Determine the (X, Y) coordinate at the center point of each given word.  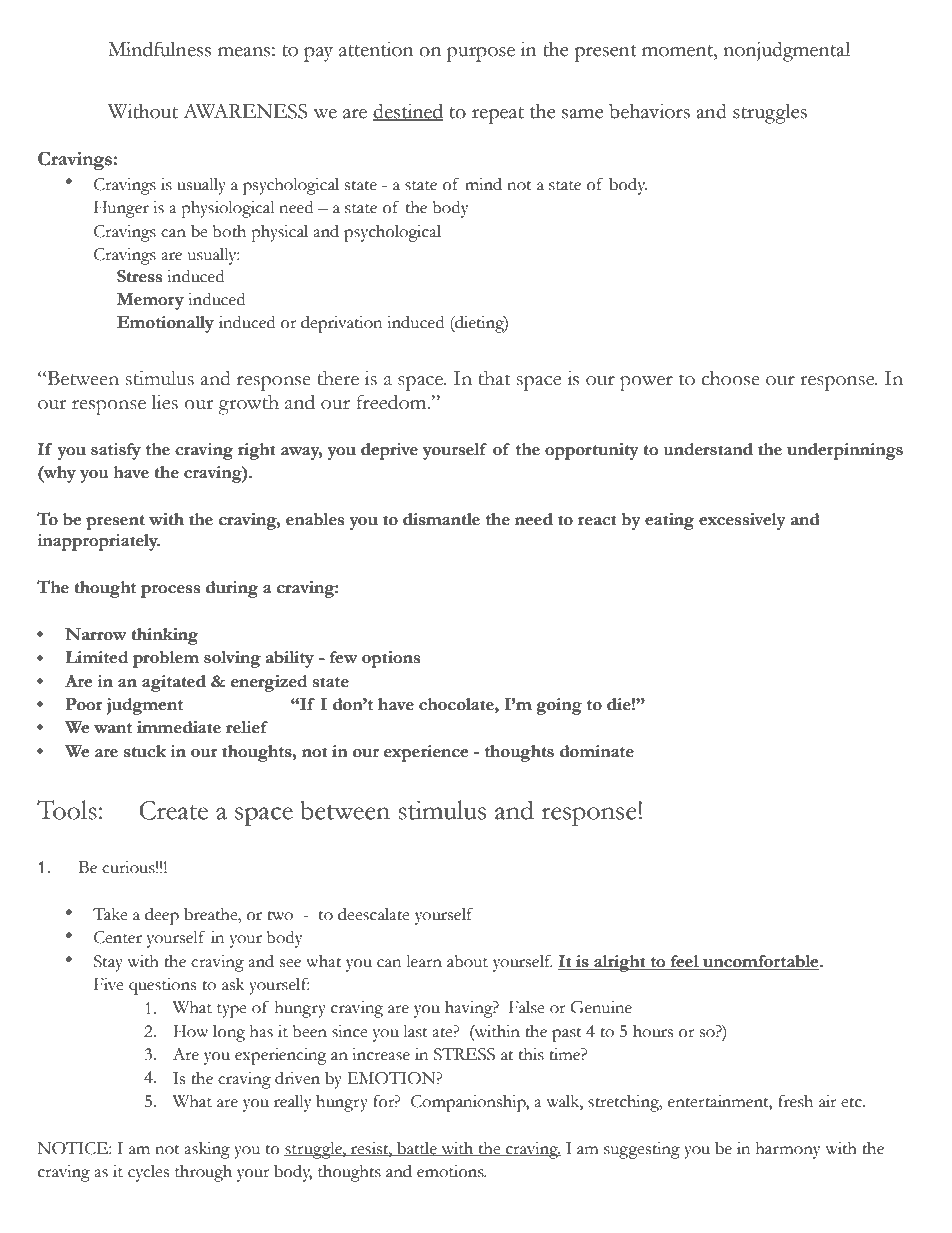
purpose (481, 54)
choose (730, 378)
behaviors (649, 111)
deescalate (374, 914)
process (170, 591)
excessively (742, 521)
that (495, 378)
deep (162, 916)
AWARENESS (245, 111)
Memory (150, 301)
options (391, 659)
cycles (148, 1173)
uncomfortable (761, 962)
